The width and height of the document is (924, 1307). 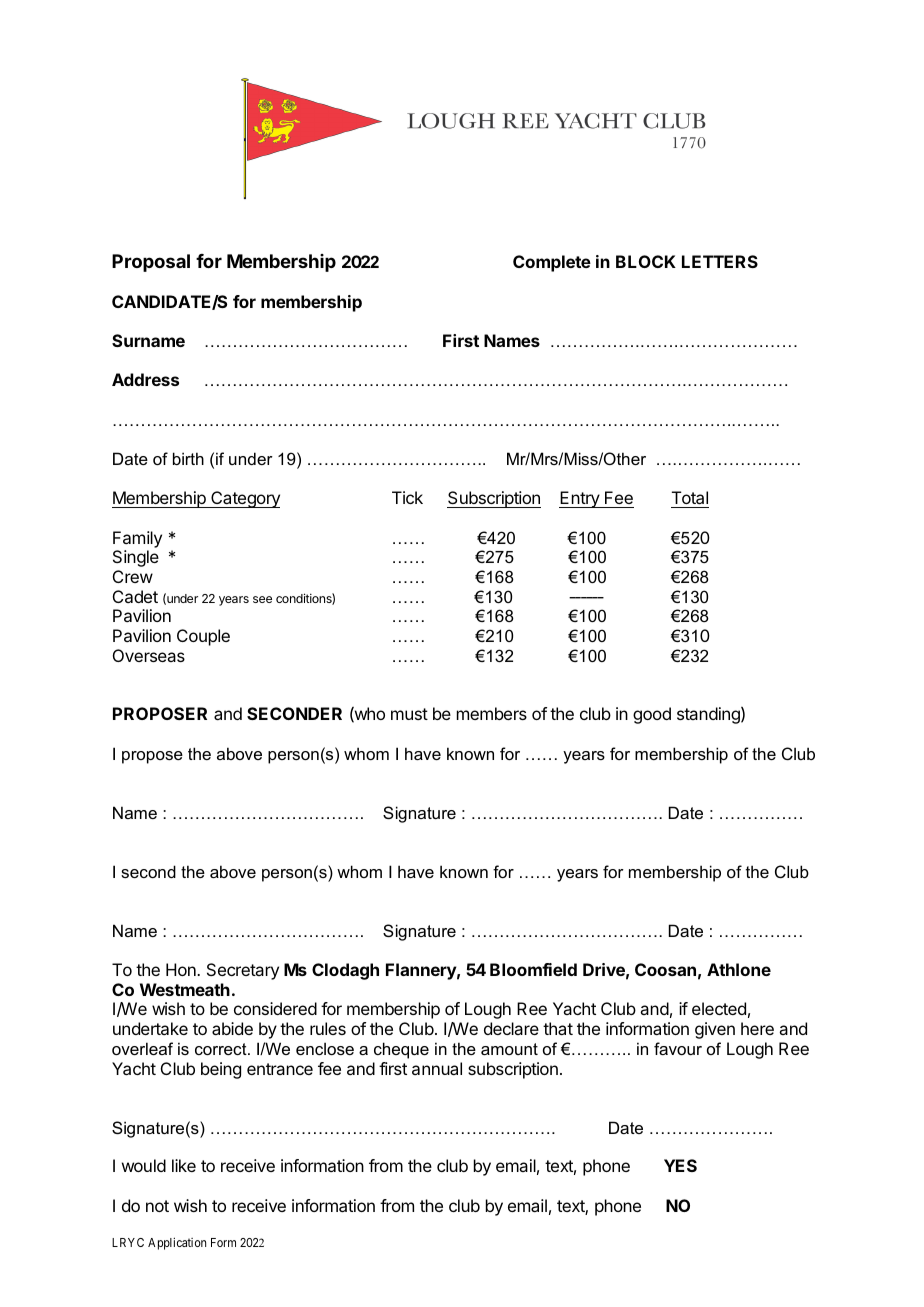 I want to click on BLOCK, so click(x=646, y=261).
